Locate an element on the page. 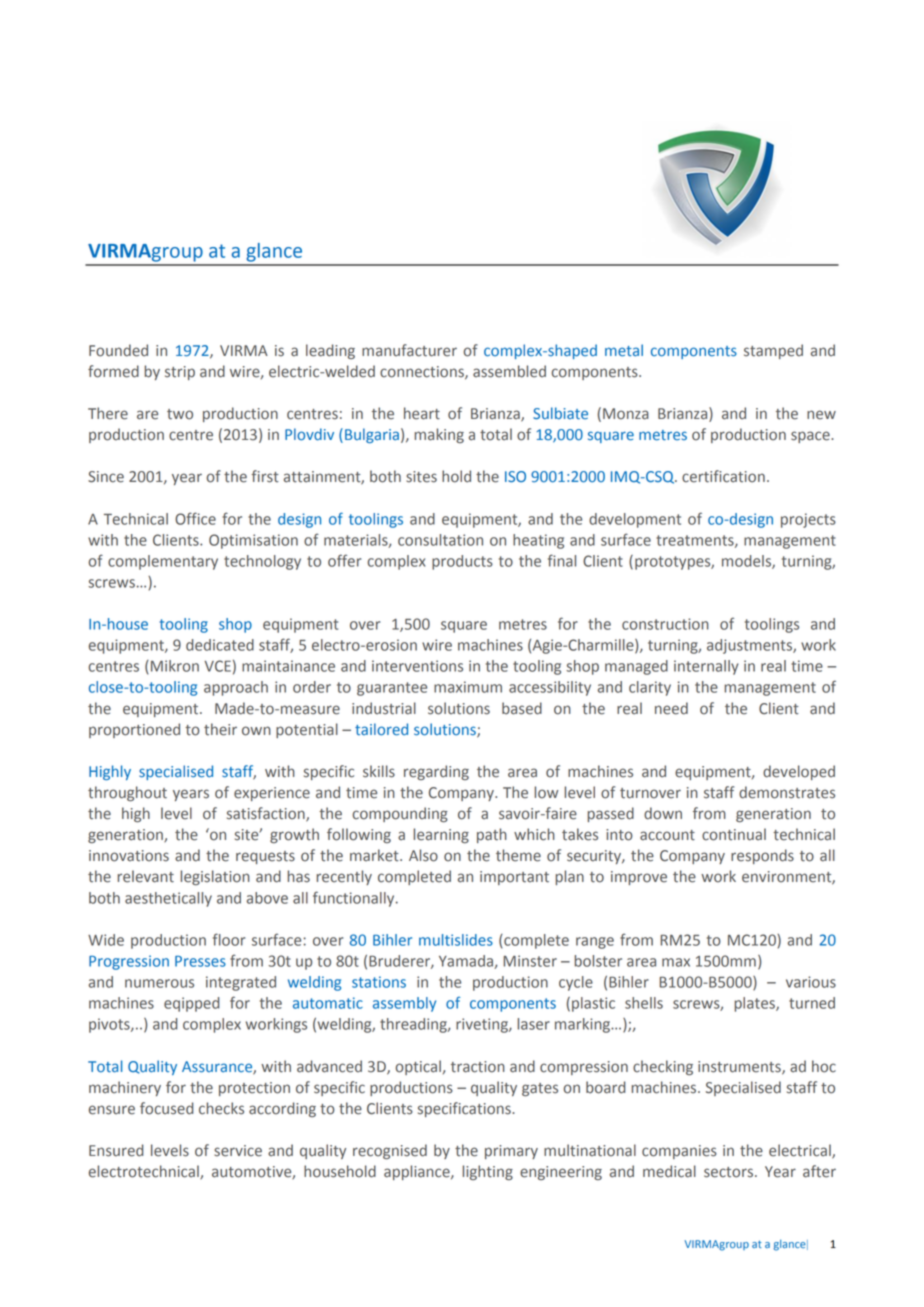  Presses is located at coordinates (200, 961).
